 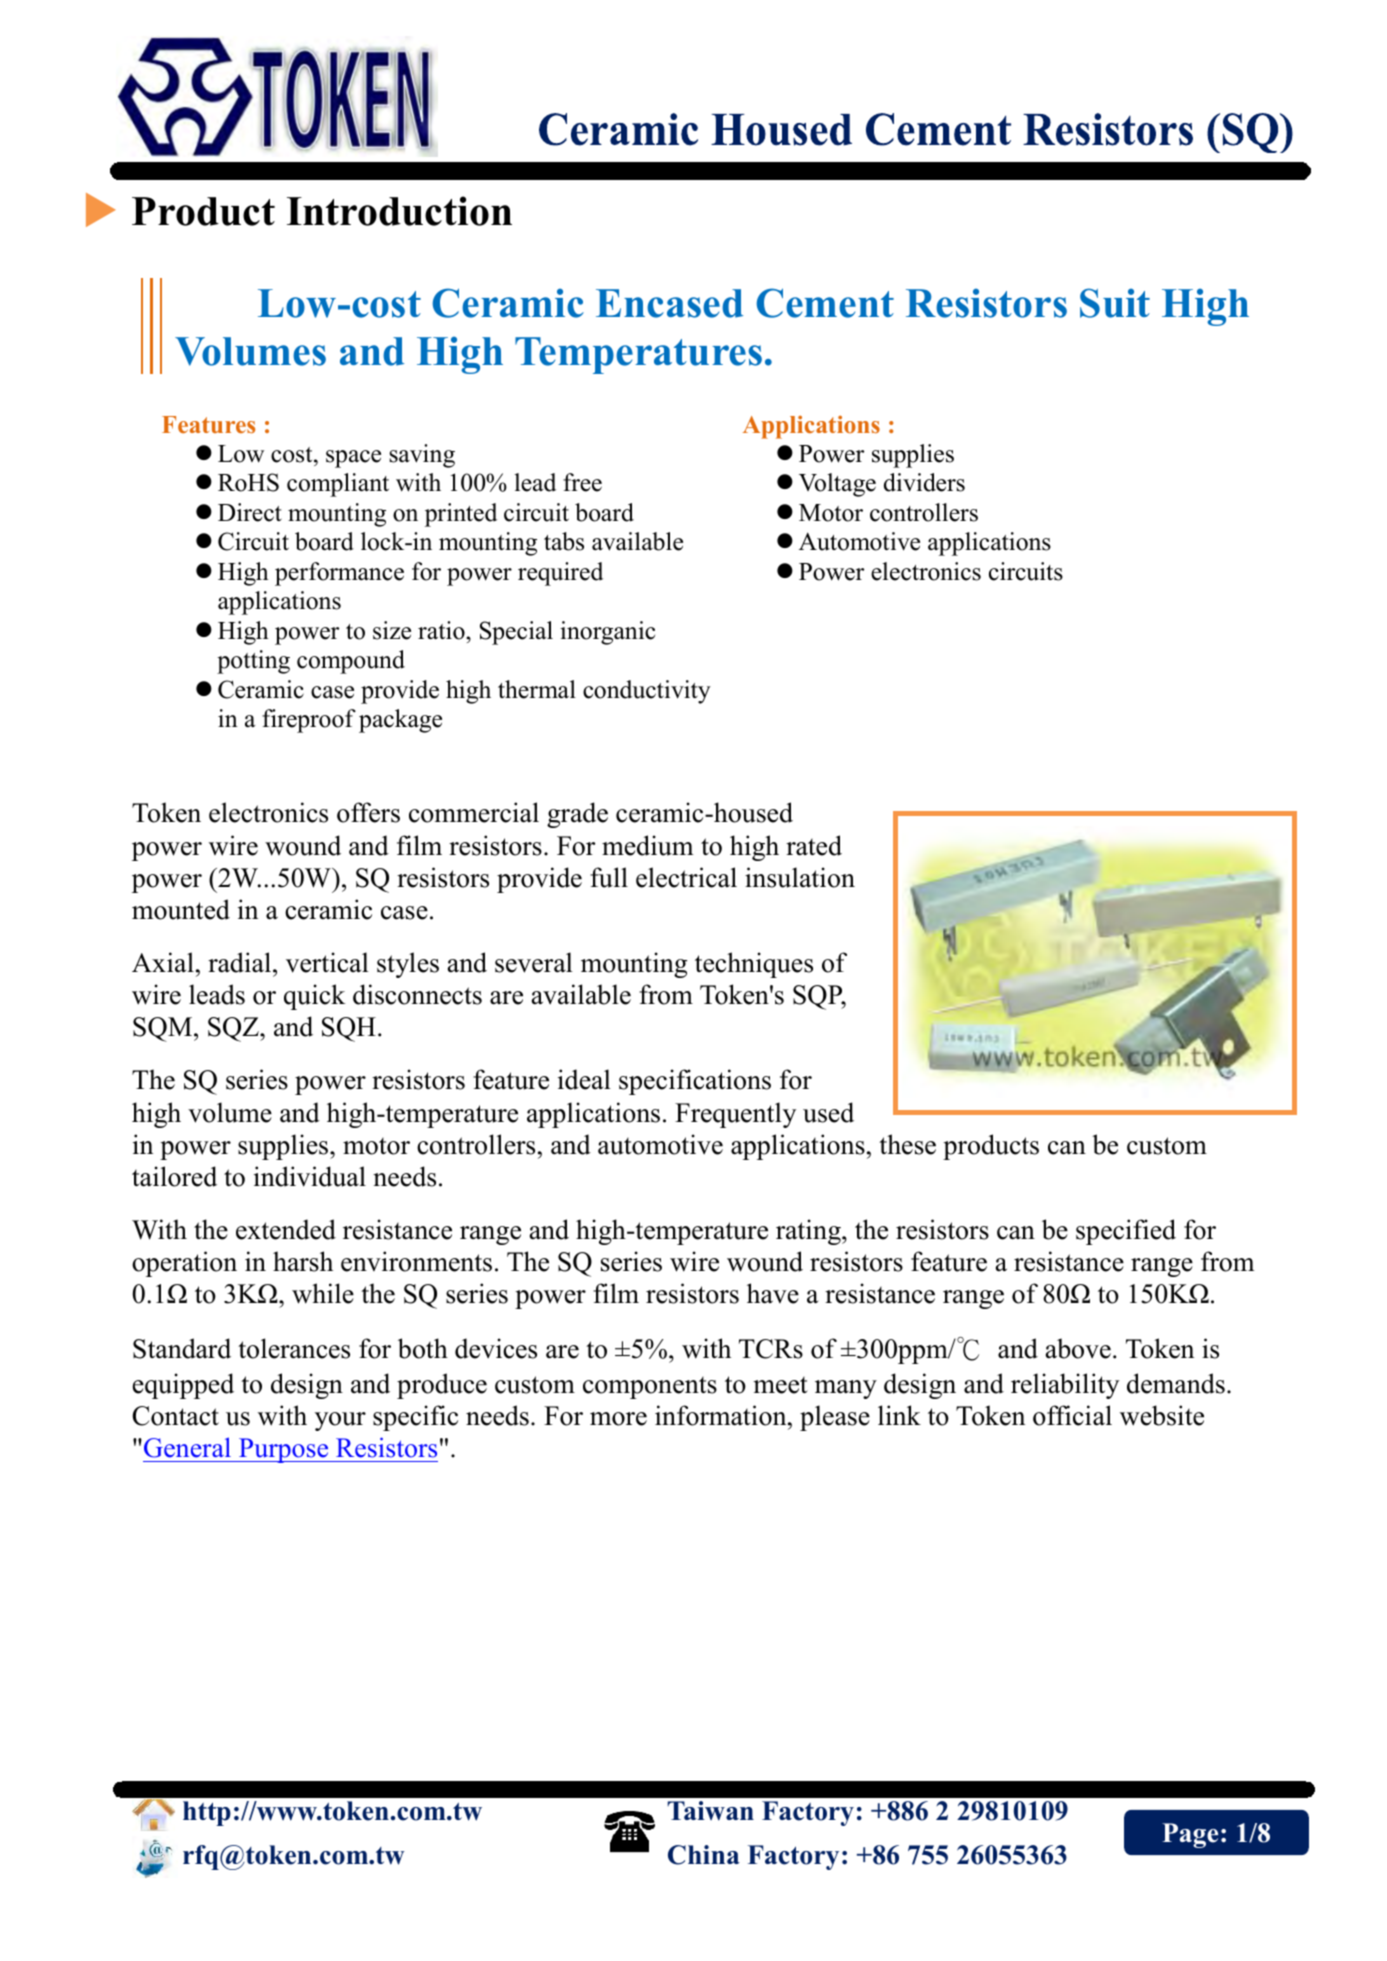 I want to click on China, so click(x=704, y=1855).
